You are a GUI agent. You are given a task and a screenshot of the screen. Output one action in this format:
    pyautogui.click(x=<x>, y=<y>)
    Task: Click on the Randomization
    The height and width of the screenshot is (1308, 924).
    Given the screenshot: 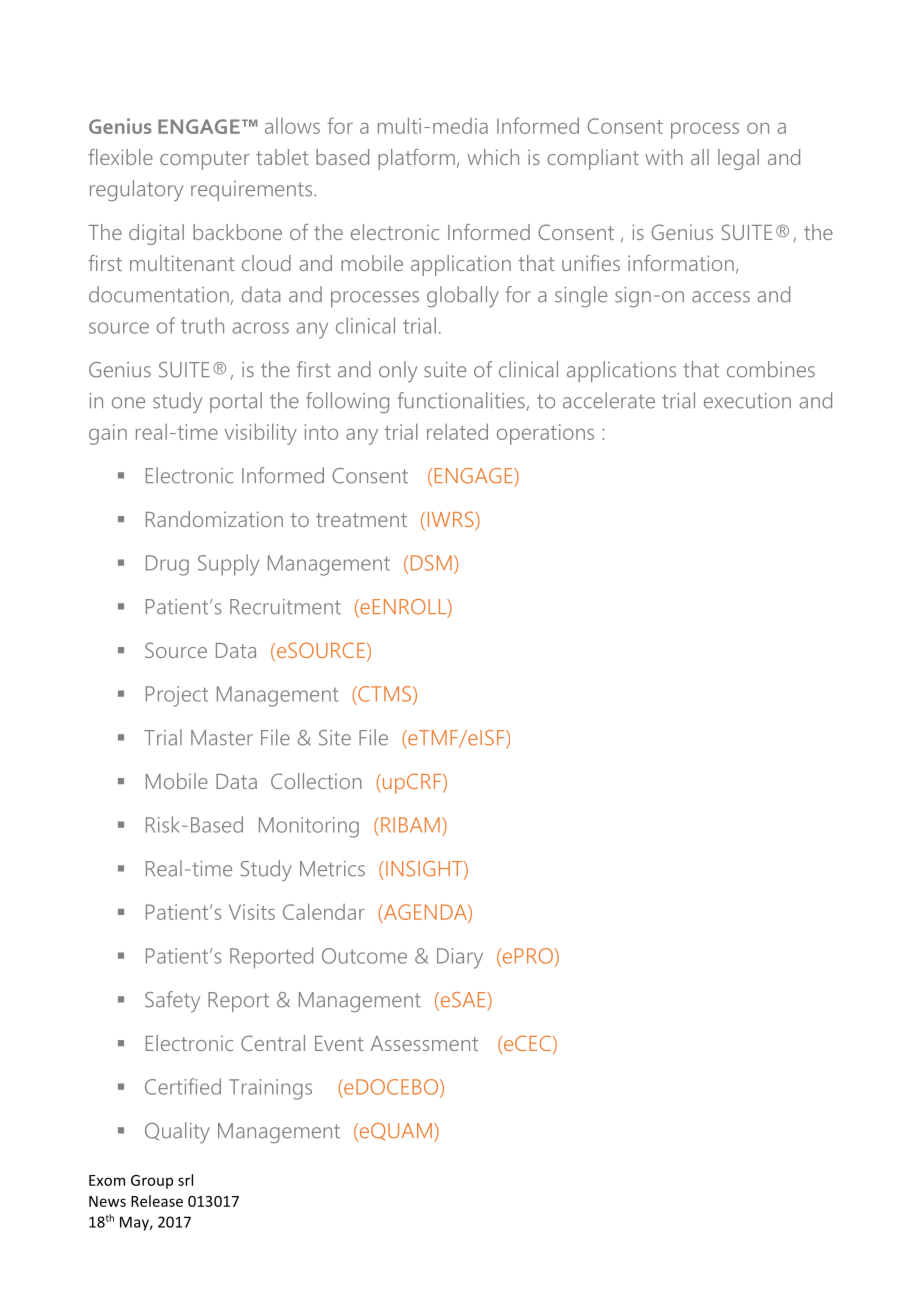 What is the action you would take?
    pyautogui.click(x=214, y=519)
